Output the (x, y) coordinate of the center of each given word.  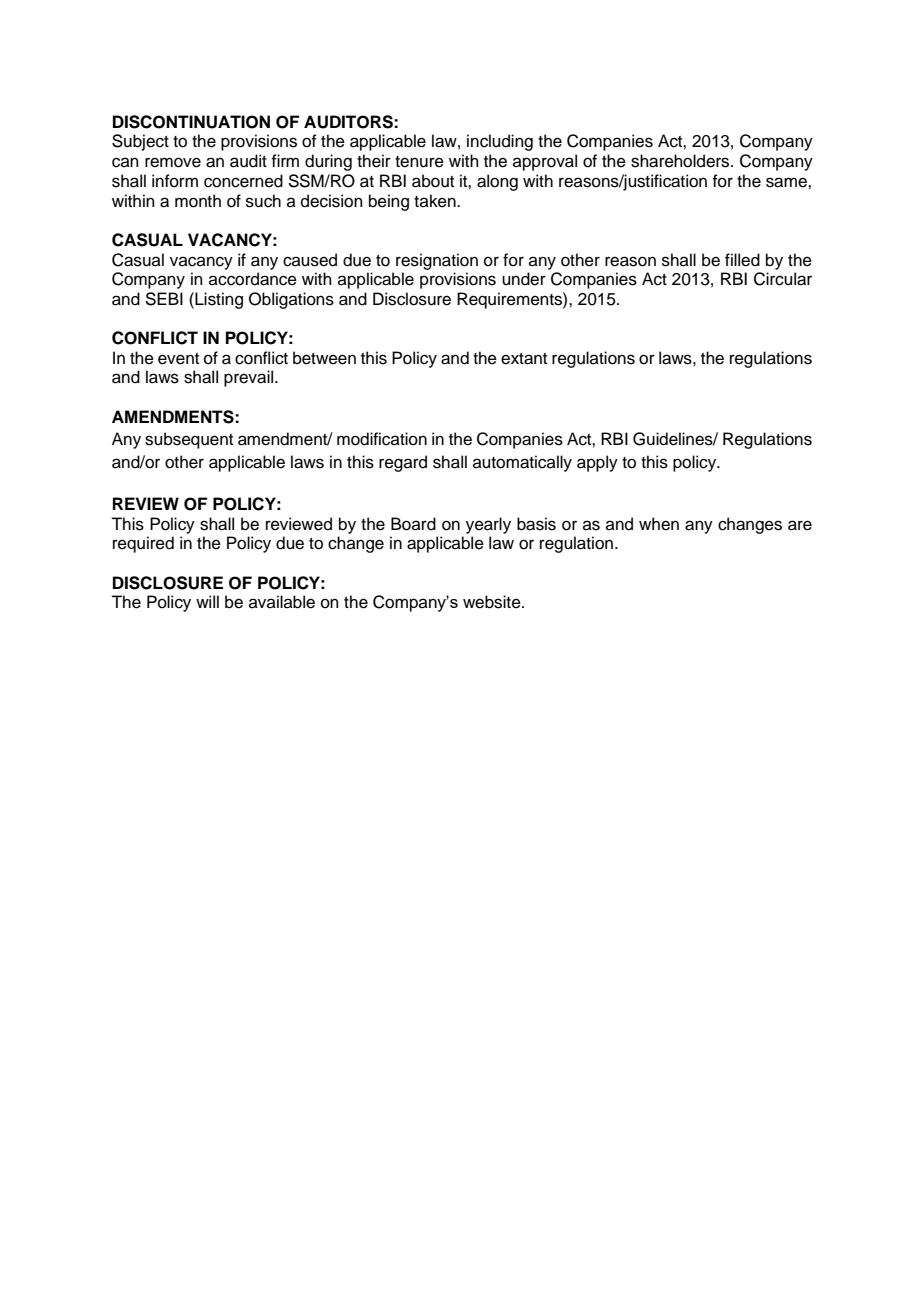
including (500, 142)
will (207, 601)
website (493, 602)
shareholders (681, 161)
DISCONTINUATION (191, 122)
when (659, 524)
